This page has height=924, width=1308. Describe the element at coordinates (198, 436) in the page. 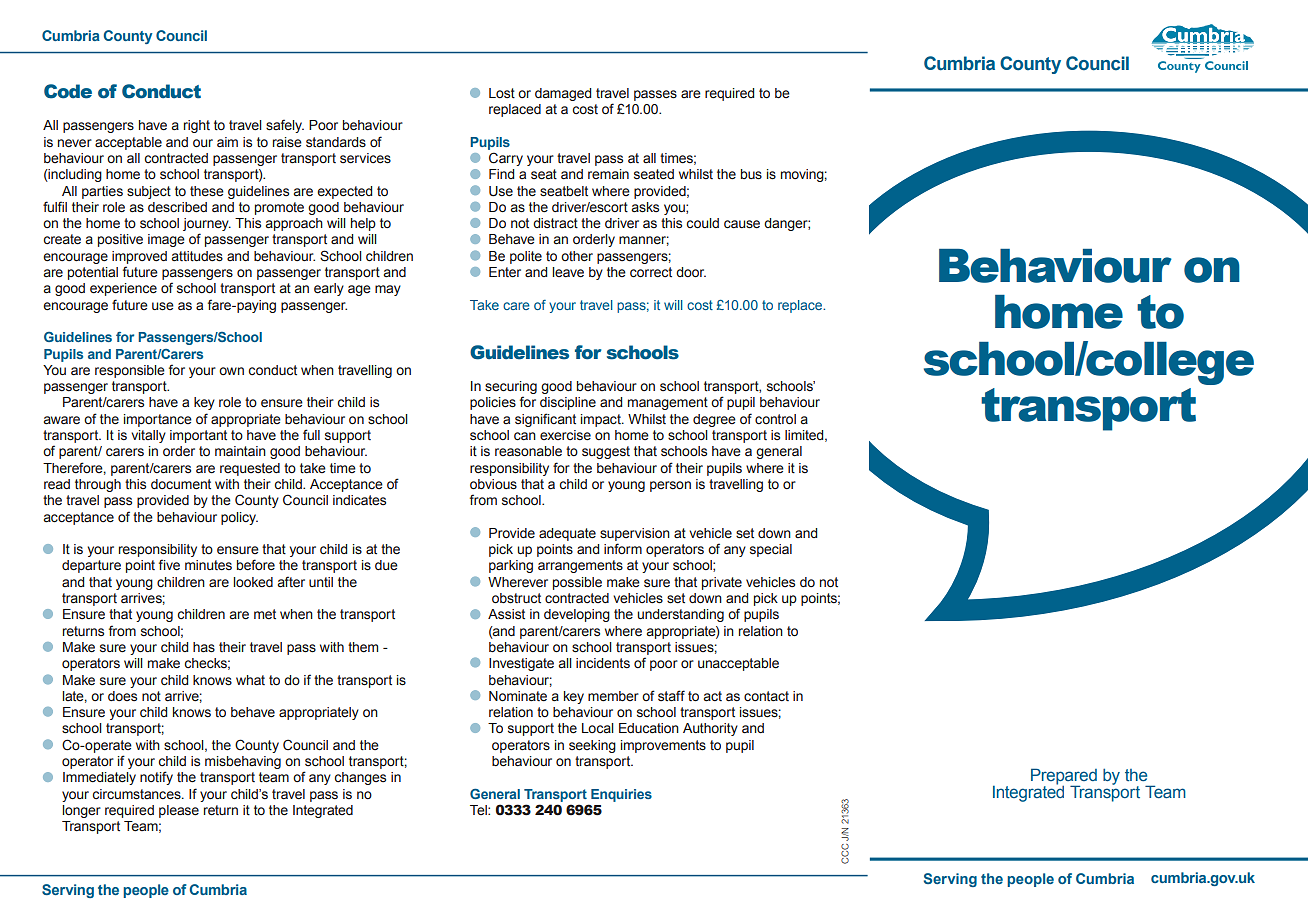

I see `important` at that location.
